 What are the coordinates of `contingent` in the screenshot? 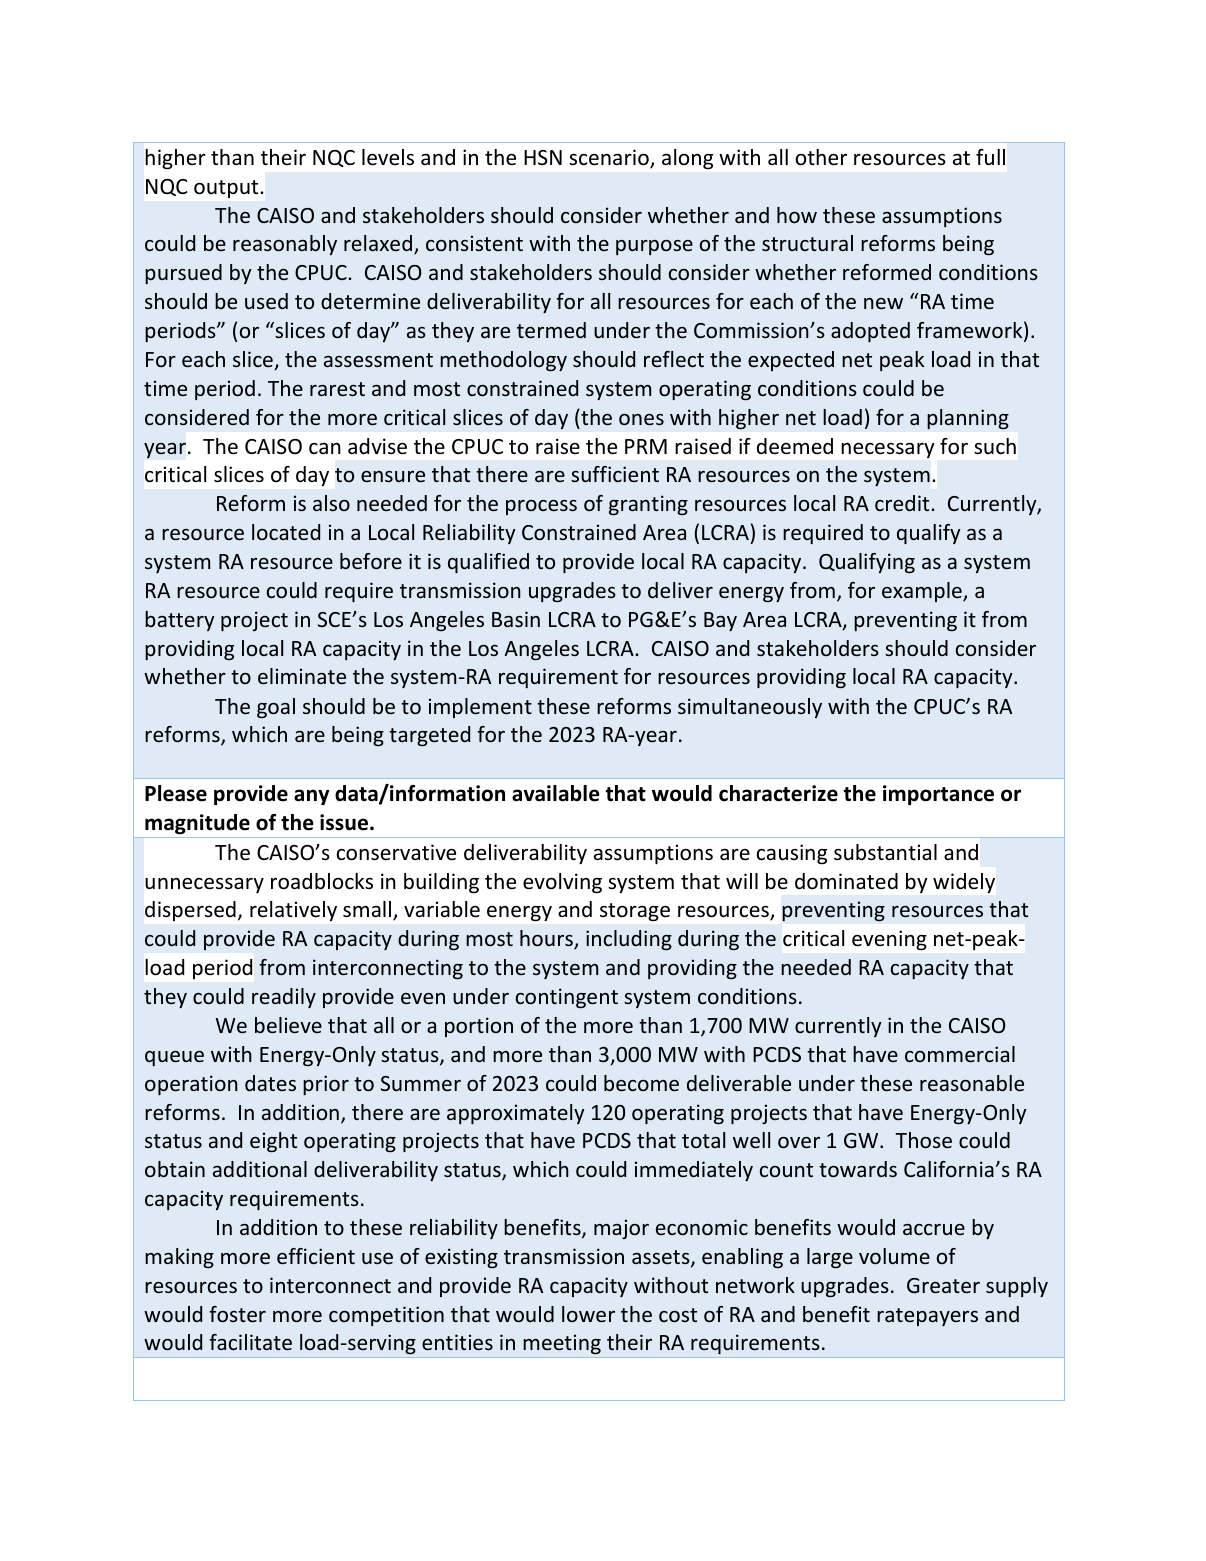 It's located at (567, 998).
